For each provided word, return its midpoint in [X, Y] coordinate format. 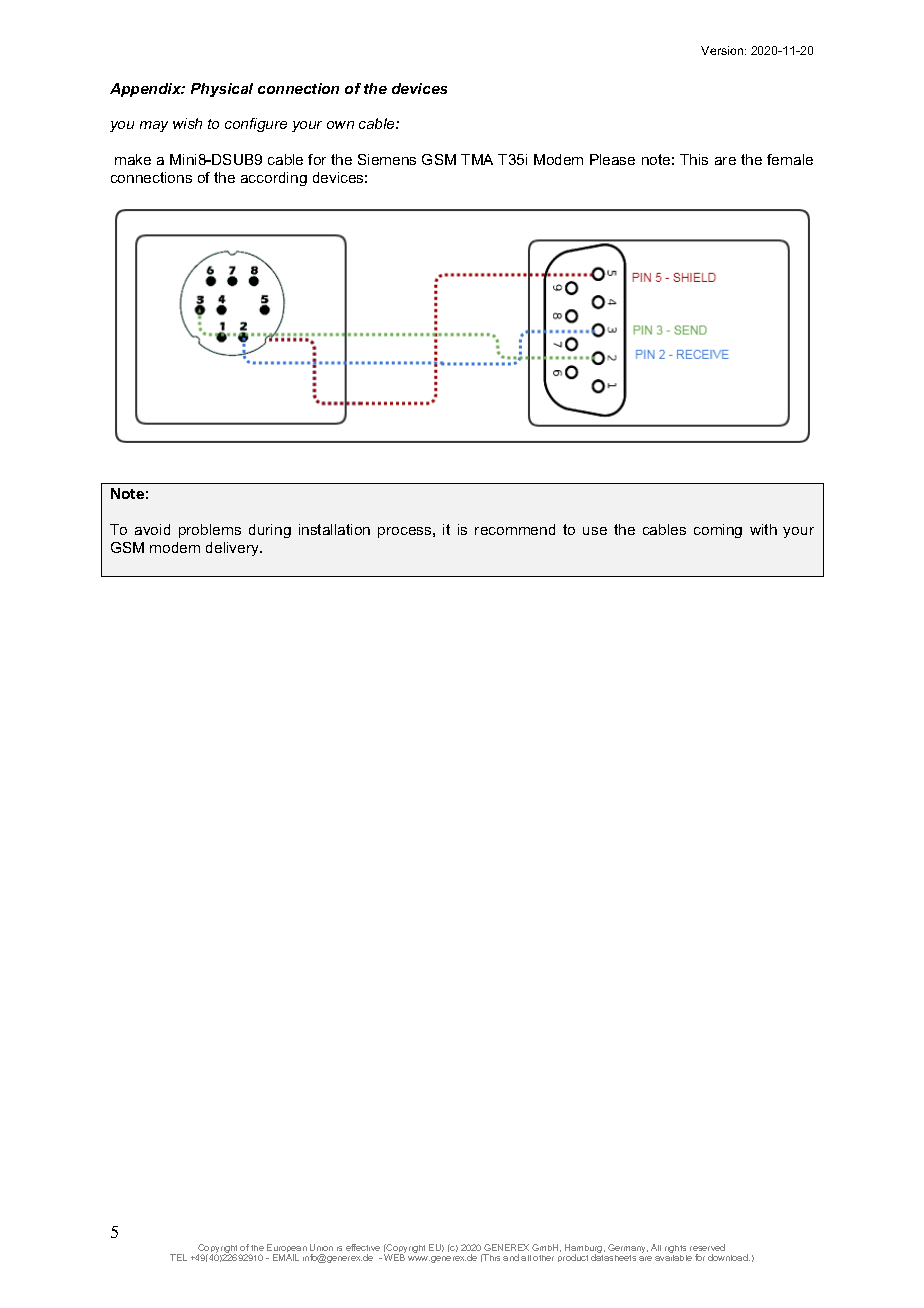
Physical [222, 90]
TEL [178, 1257]
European [287, 1250]
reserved [707, 1247]
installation [334, 529]
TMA [477, 159]
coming [718, 531]
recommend [515, 529]
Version [723, 50]
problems [210, 531]
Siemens [387, 159]
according [274, 179]
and [511, 1257]
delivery [234, 549]
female [790, 159]
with [763, 529]
